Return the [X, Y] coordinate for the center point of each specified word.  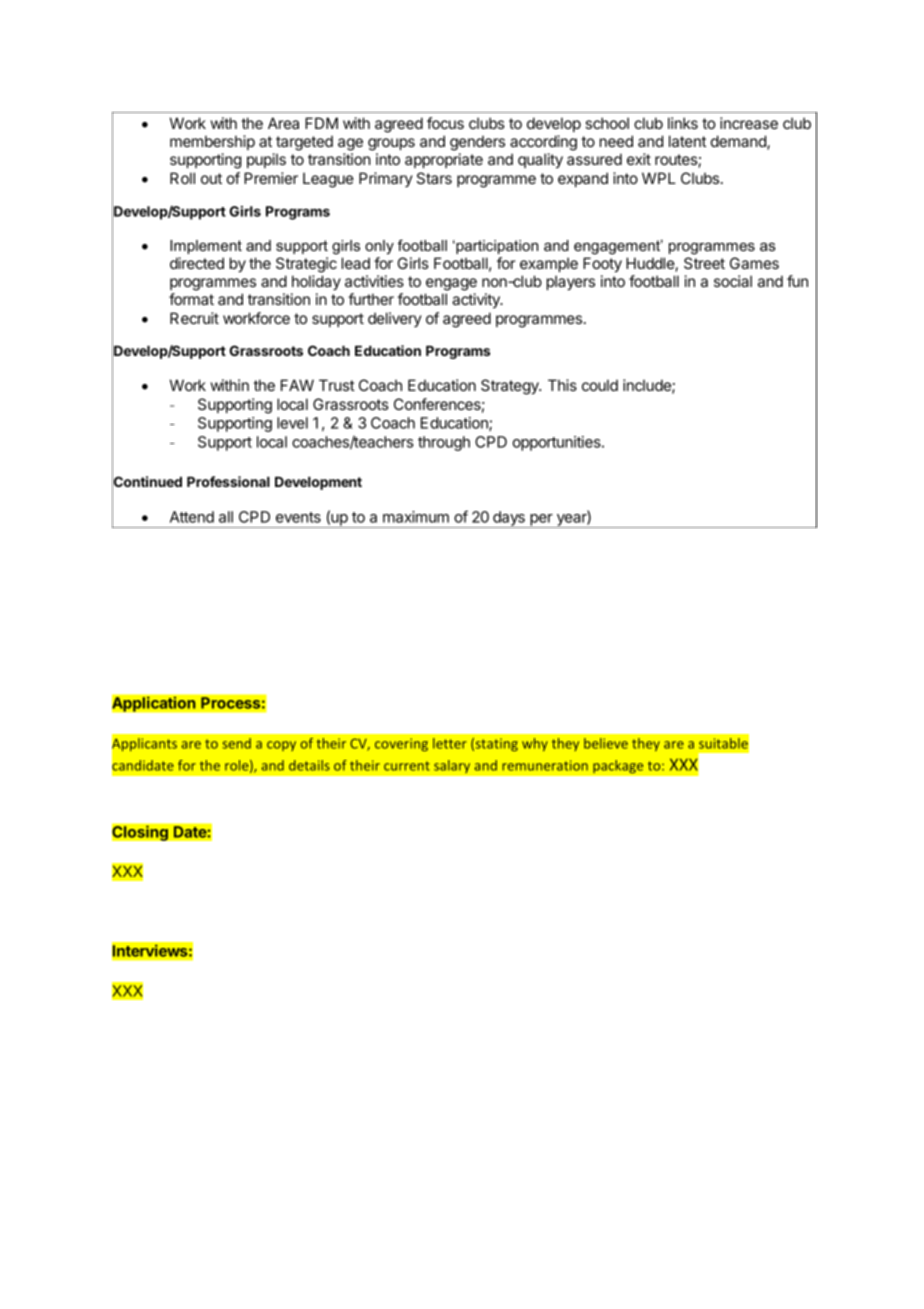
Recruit [194, 318]
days [509, 519]
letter [450, 743]
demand [739, 142]
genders [477, 143]
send [236, 743]
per [541, 521]
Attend [192, 517]
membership [212, 142]
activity [477, 300]
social [733, 281]
